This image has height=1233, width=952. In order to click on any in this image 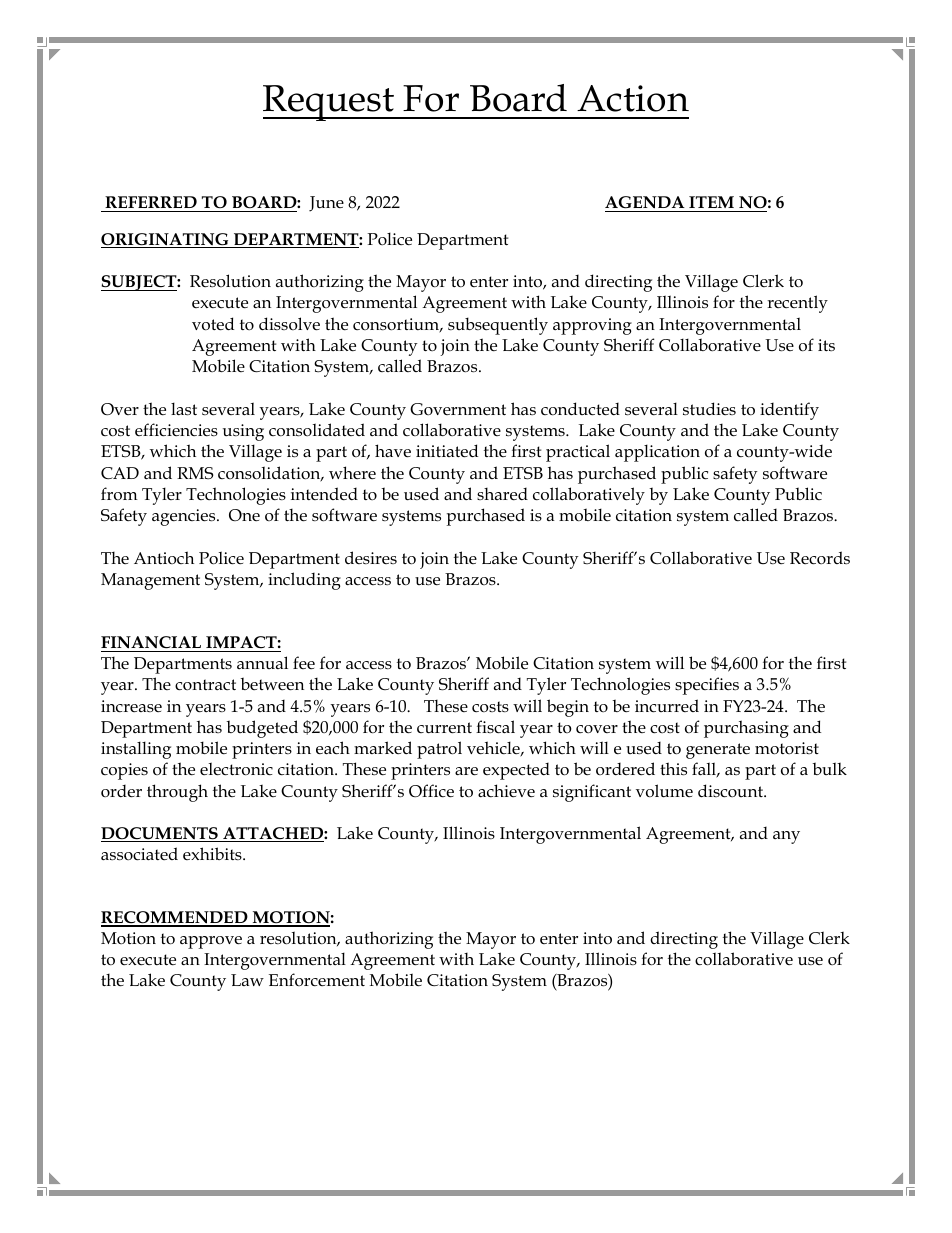, I will do `click(786, 837)`.
